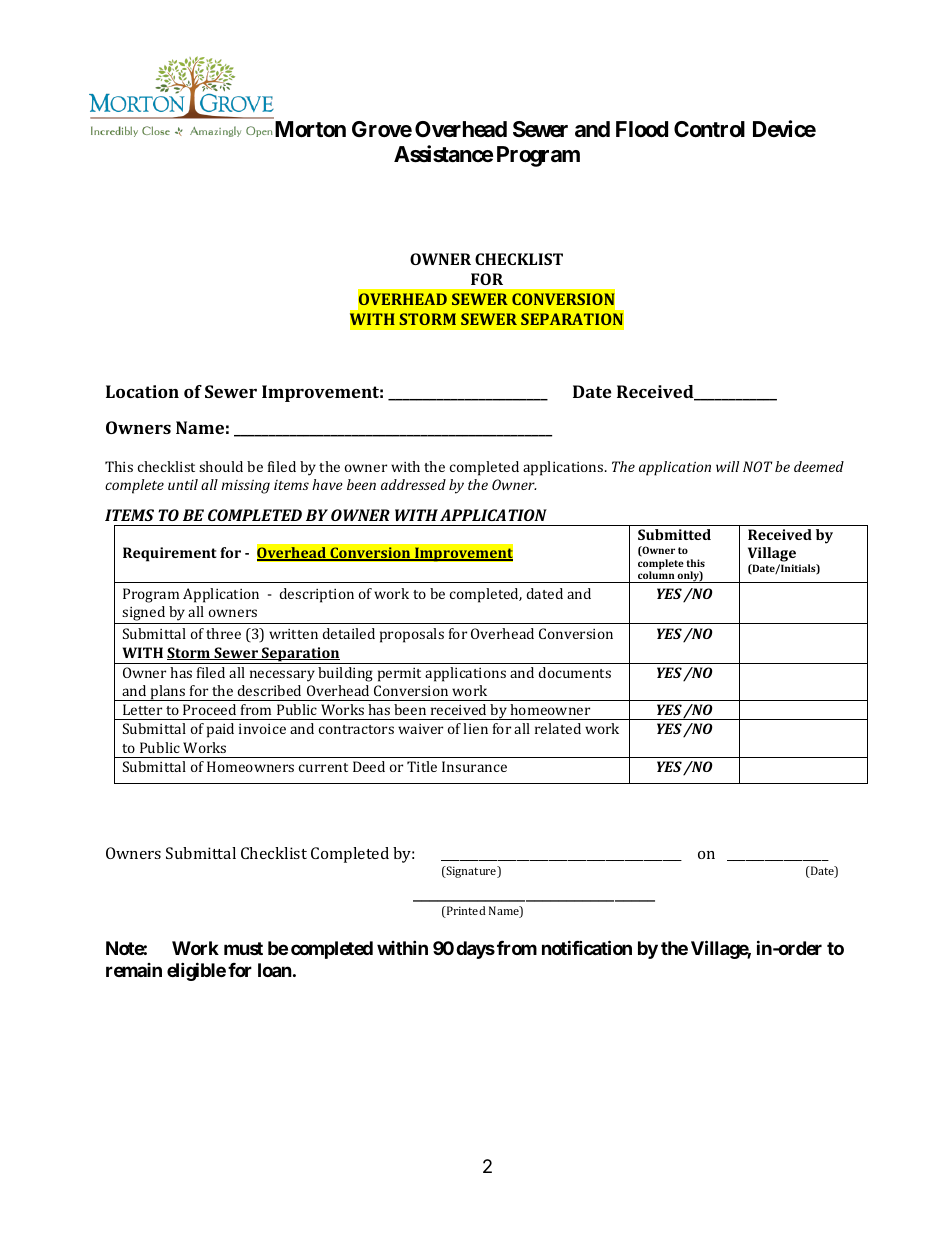 This image has width=952, height=1233. Describe the element at coordinates (309, 129) in the image. I see `Morton` at that location.
